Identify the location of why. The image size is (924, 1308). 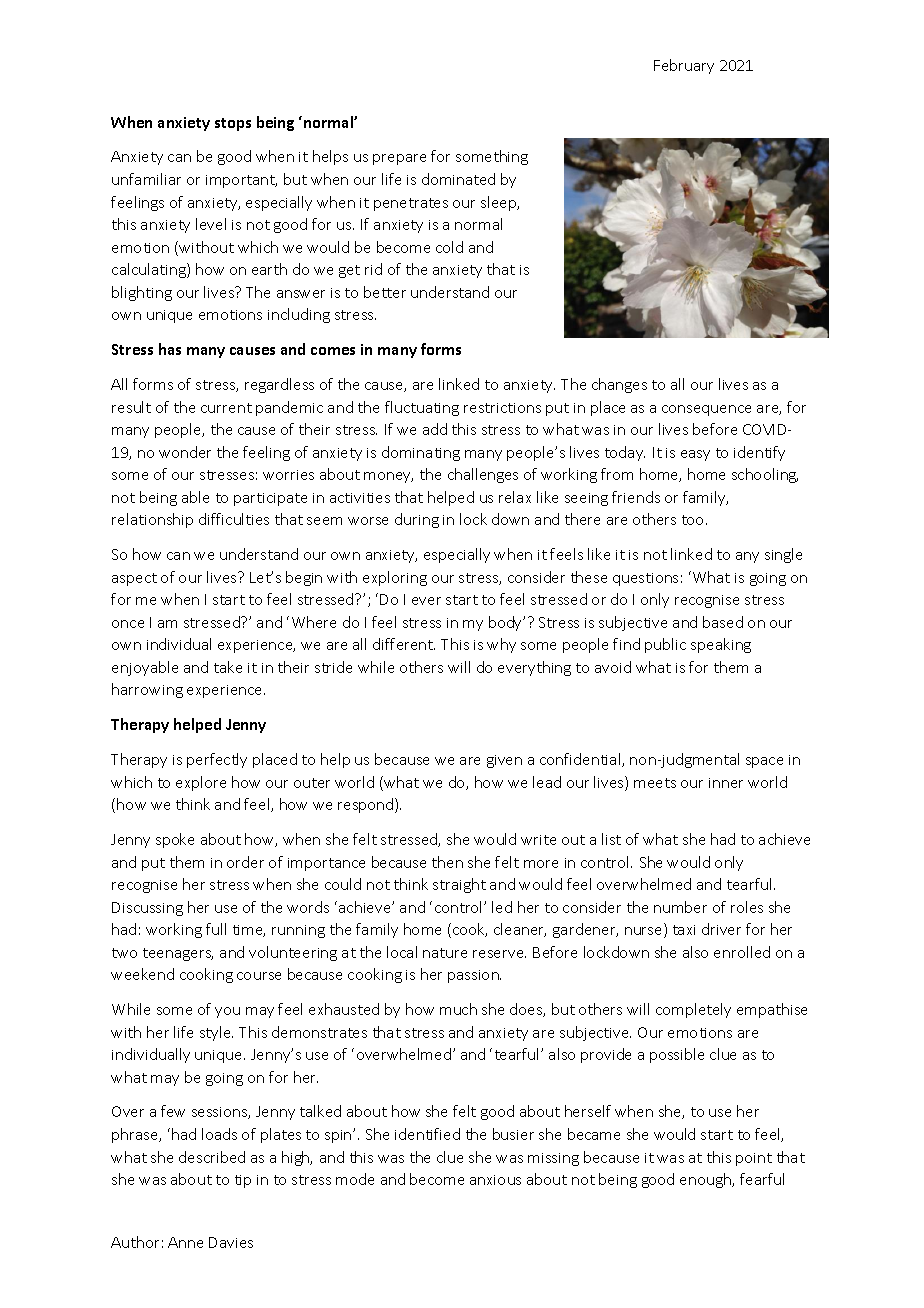
(501, 645).
